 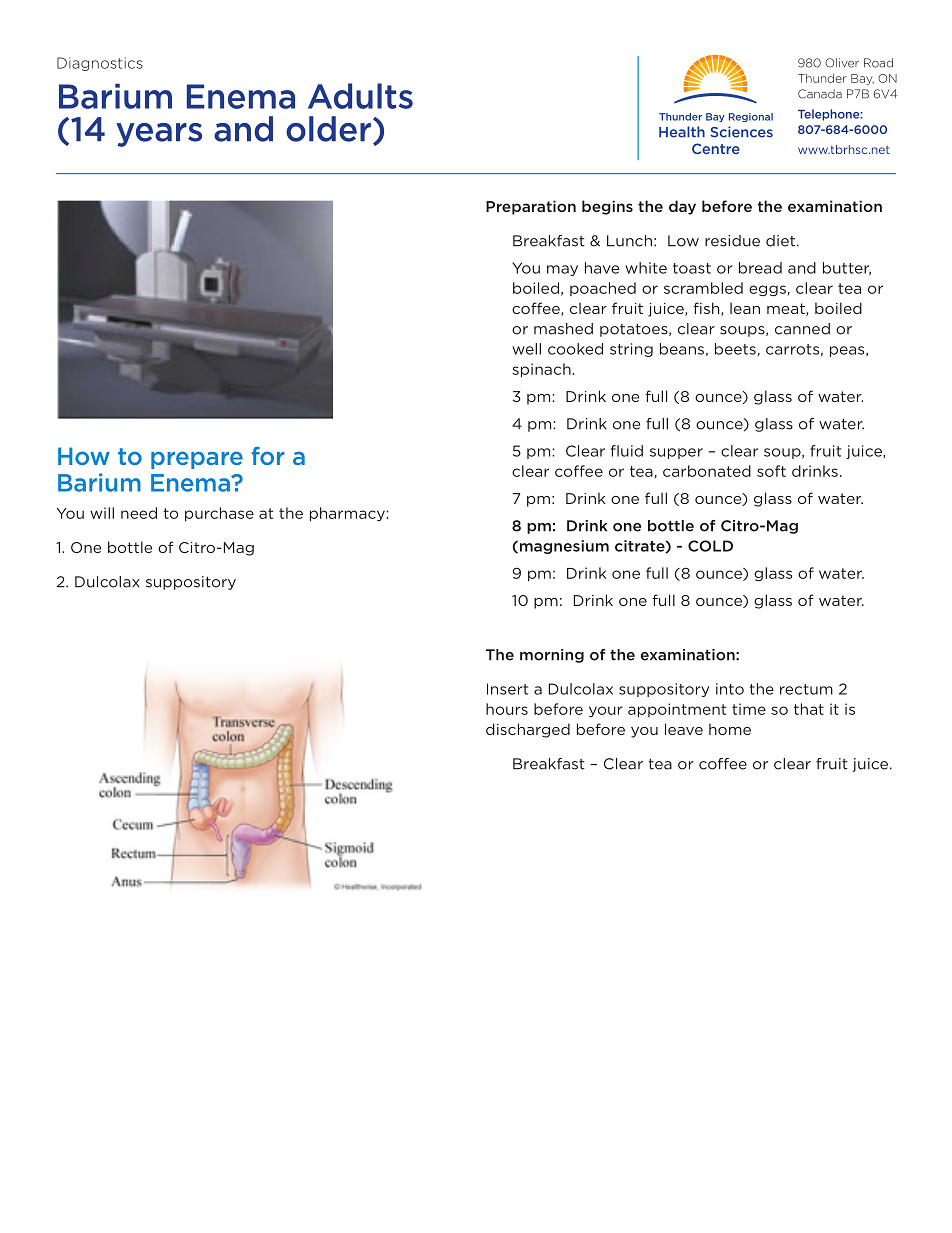 What do you see at coordinates (507, 709) in the image?
I see `hours` at bounding box center [507, 709].
